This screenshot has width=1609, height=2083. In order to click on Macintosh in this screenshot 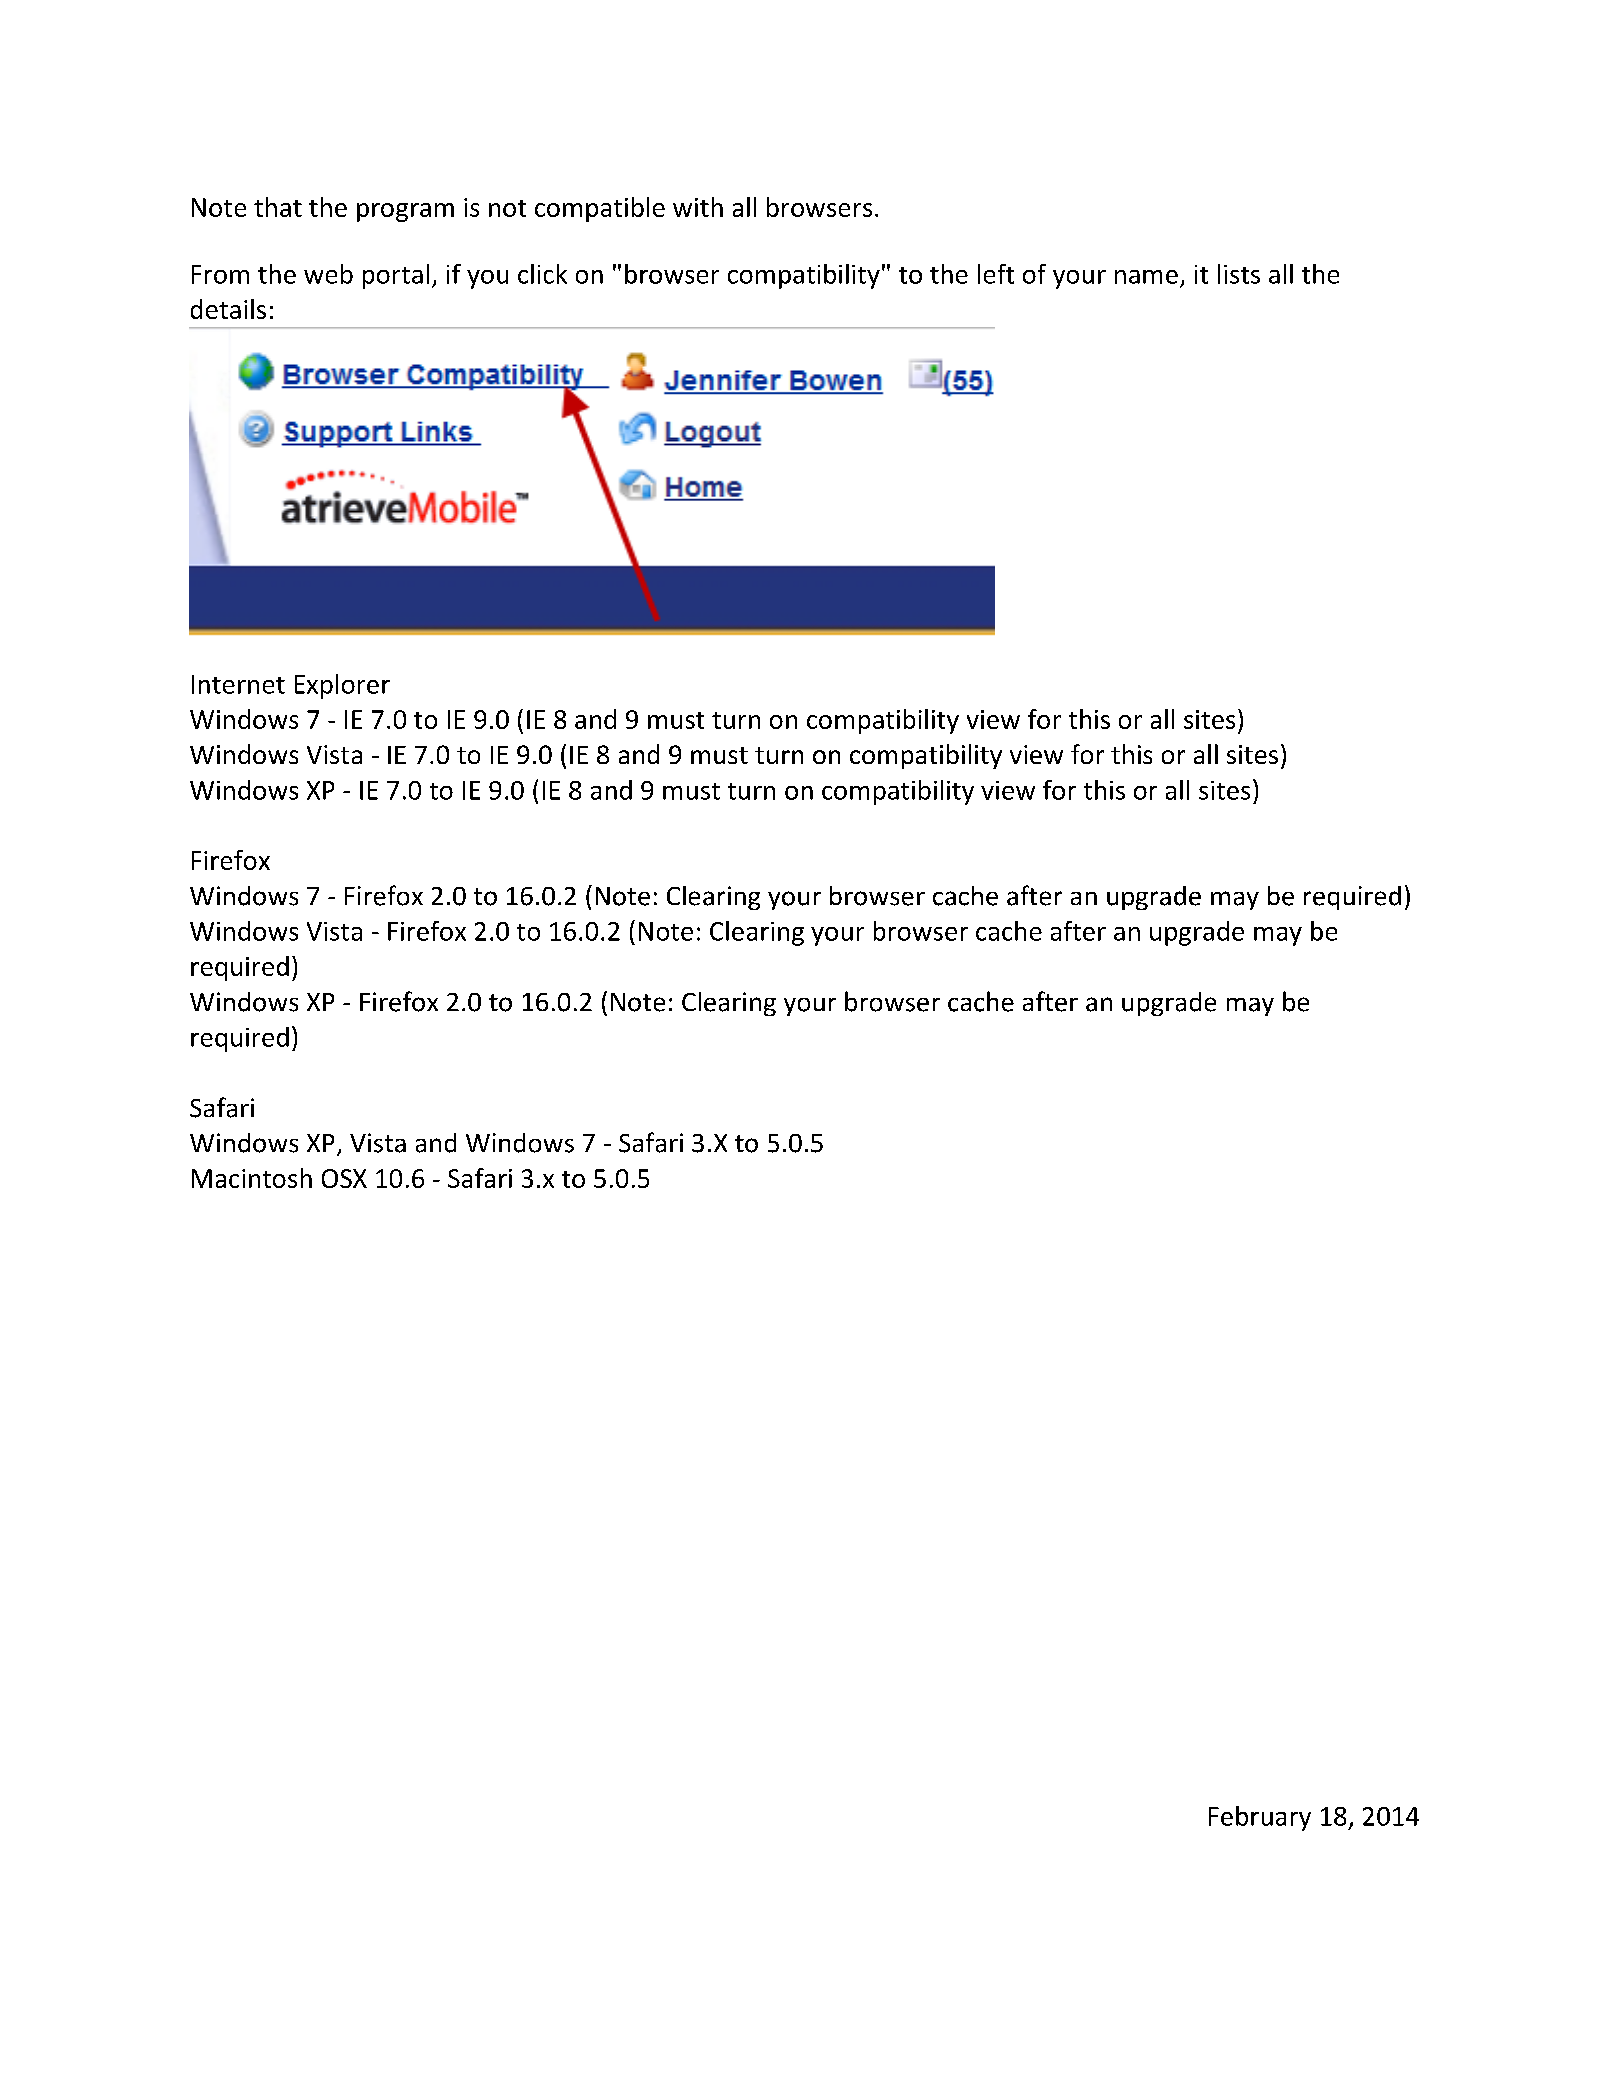, I will do `click(252, 1178)`.
